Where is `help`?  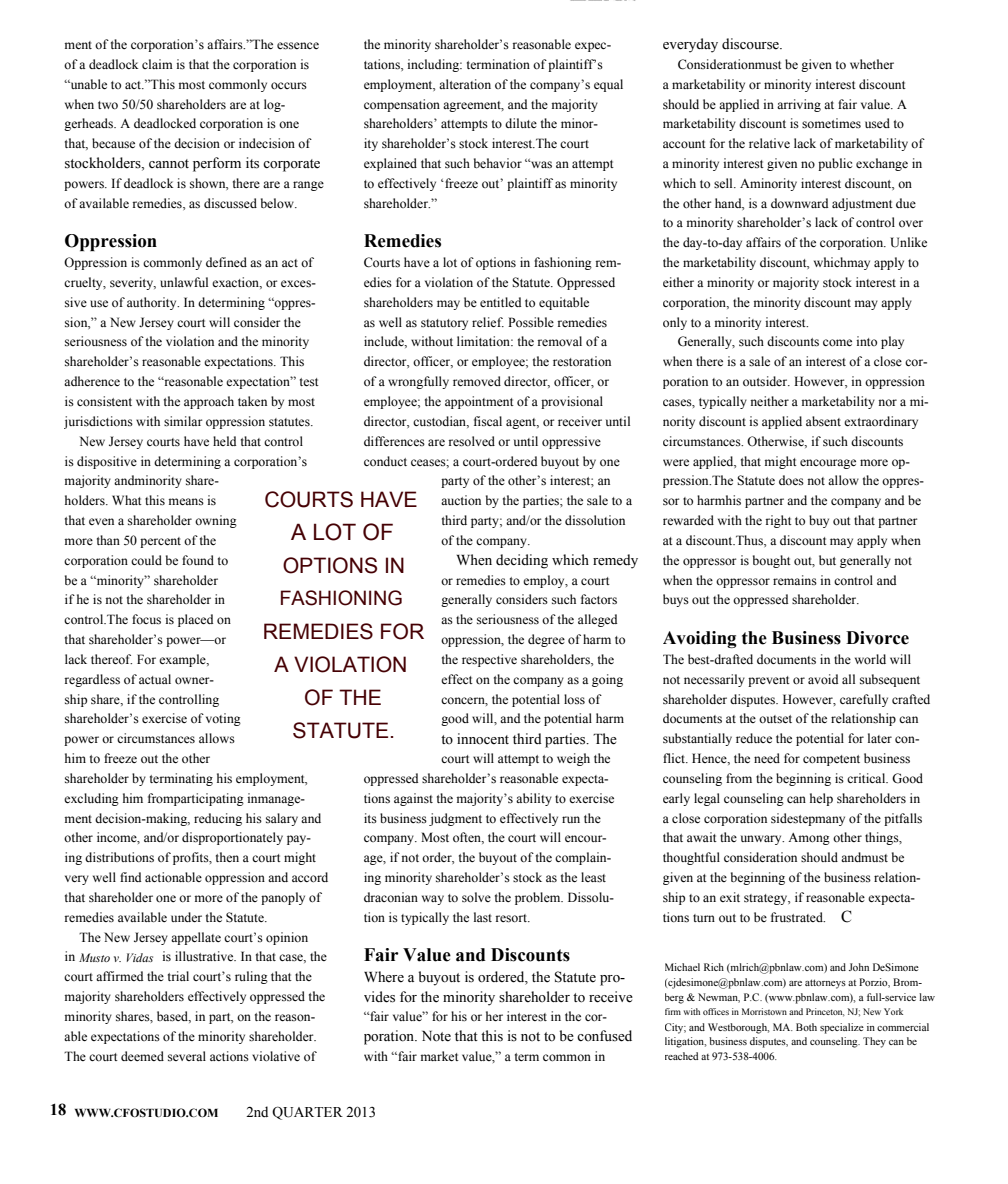
help is located at coordinates (821, 799).
